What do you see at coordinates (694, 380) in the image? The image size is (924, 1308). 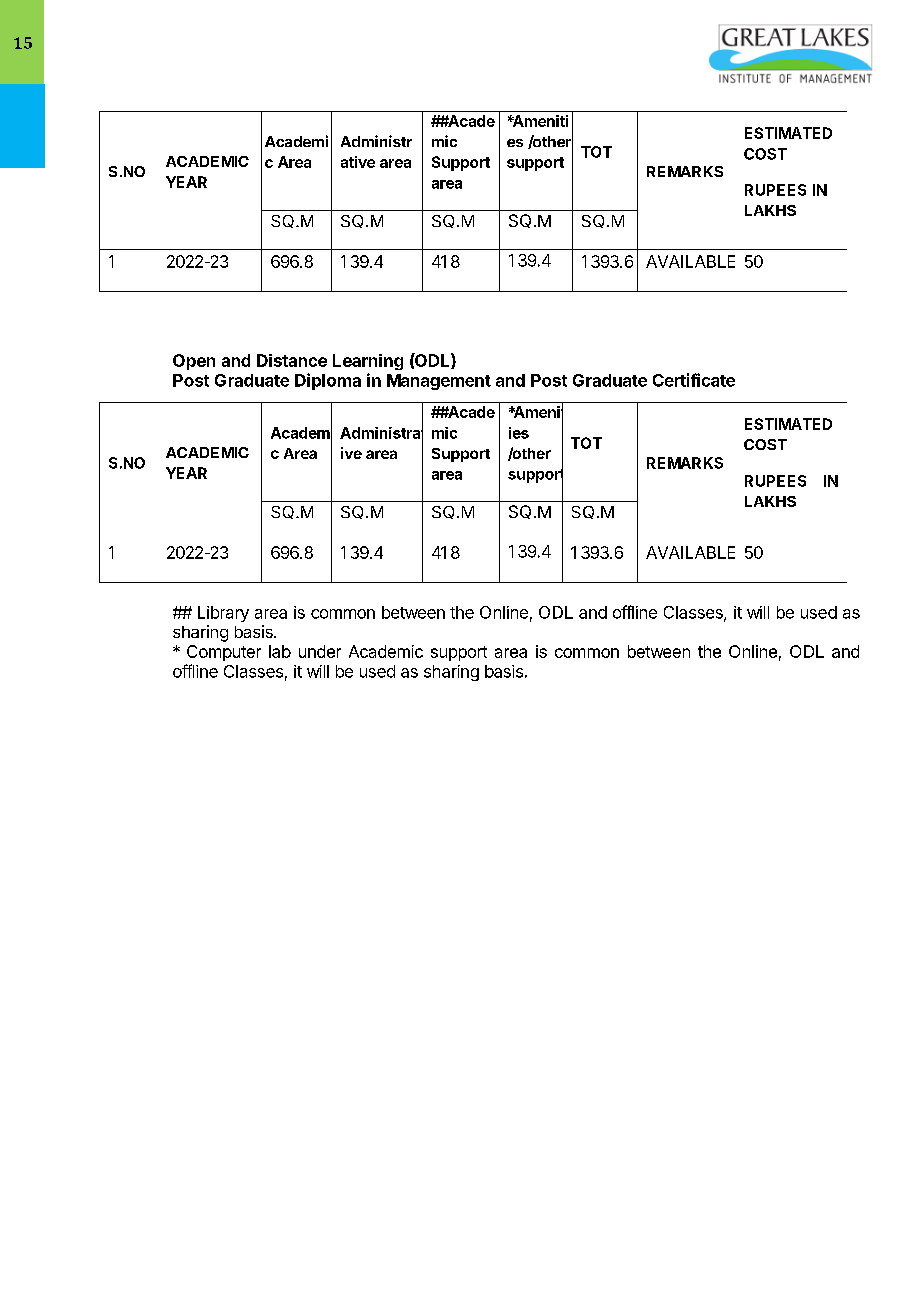 I see `Certificate` at bounding box center [694, 380].
